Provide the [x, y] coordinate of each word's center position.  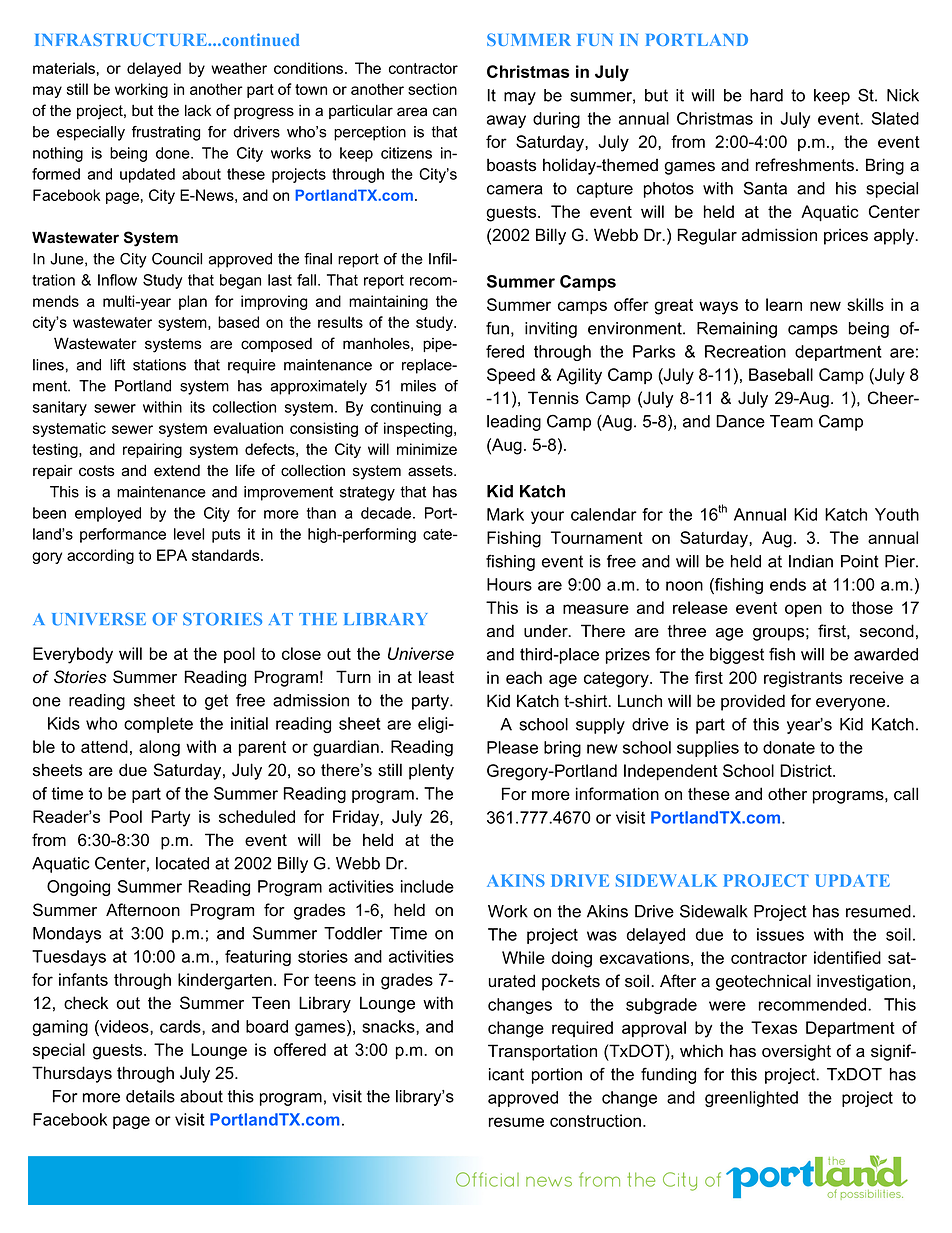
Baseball [781, 374]
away [506, 121]
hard [766, 95]
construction [595, 1120]
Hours [509, 584]
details [150, 1096]
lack [198, 110]
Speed [511, 376]
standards [227, 555]
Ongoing [78, 888]
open [803, 610]
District [807, 770]
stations [159, 365]
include [427, 886]
